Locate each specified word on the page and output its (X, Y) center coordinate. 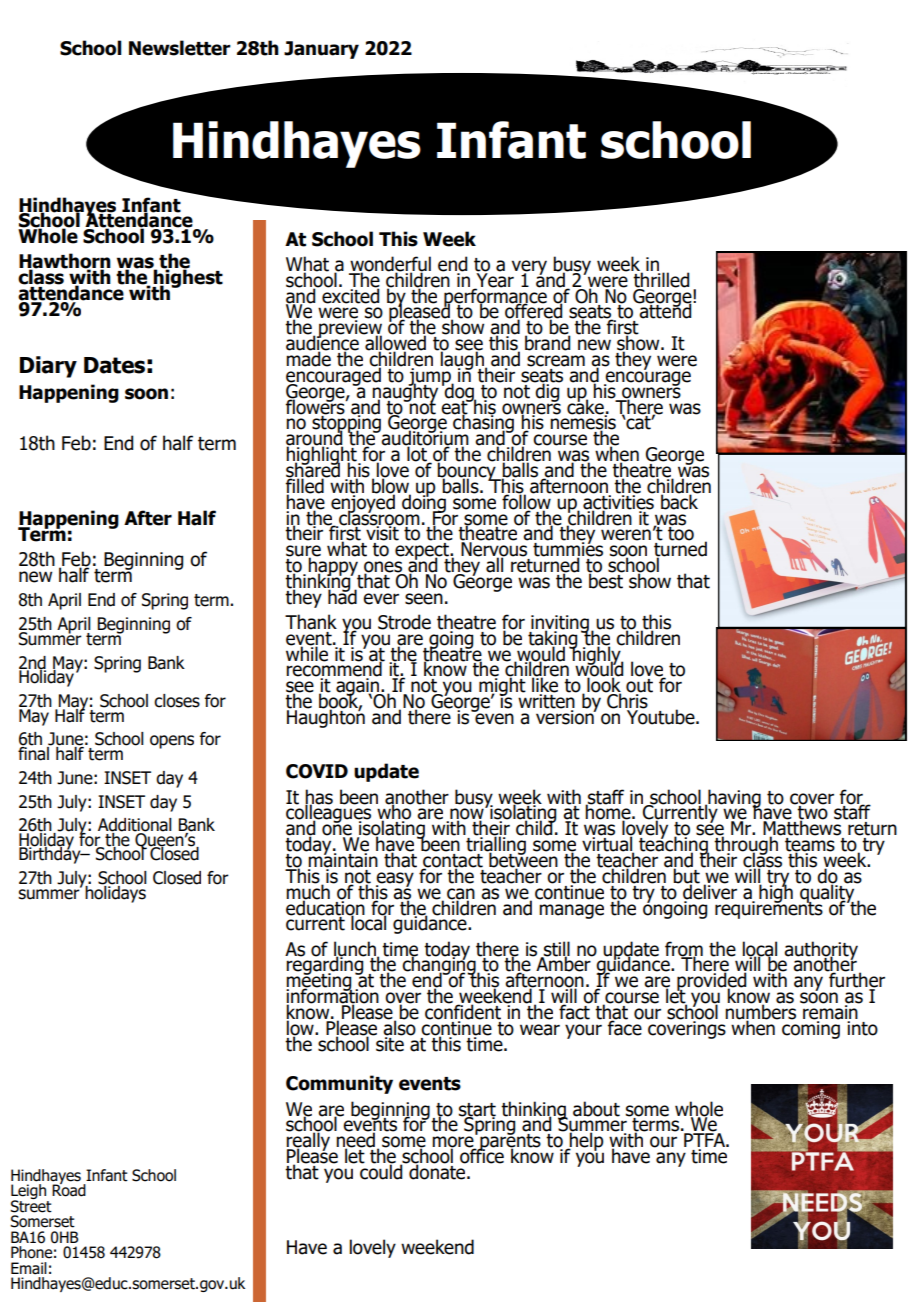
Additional (135, 826)
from (684, 949)
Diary (48, 367)
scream (556, 361)
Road (69, 1189)
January (321, 50)
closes (177, 701)
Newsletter (180, 48)
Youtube (661, 716)
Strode (404, 622)
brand (547, 342)
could (382, 1171)
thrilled (660, 279)
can (461, 894)
